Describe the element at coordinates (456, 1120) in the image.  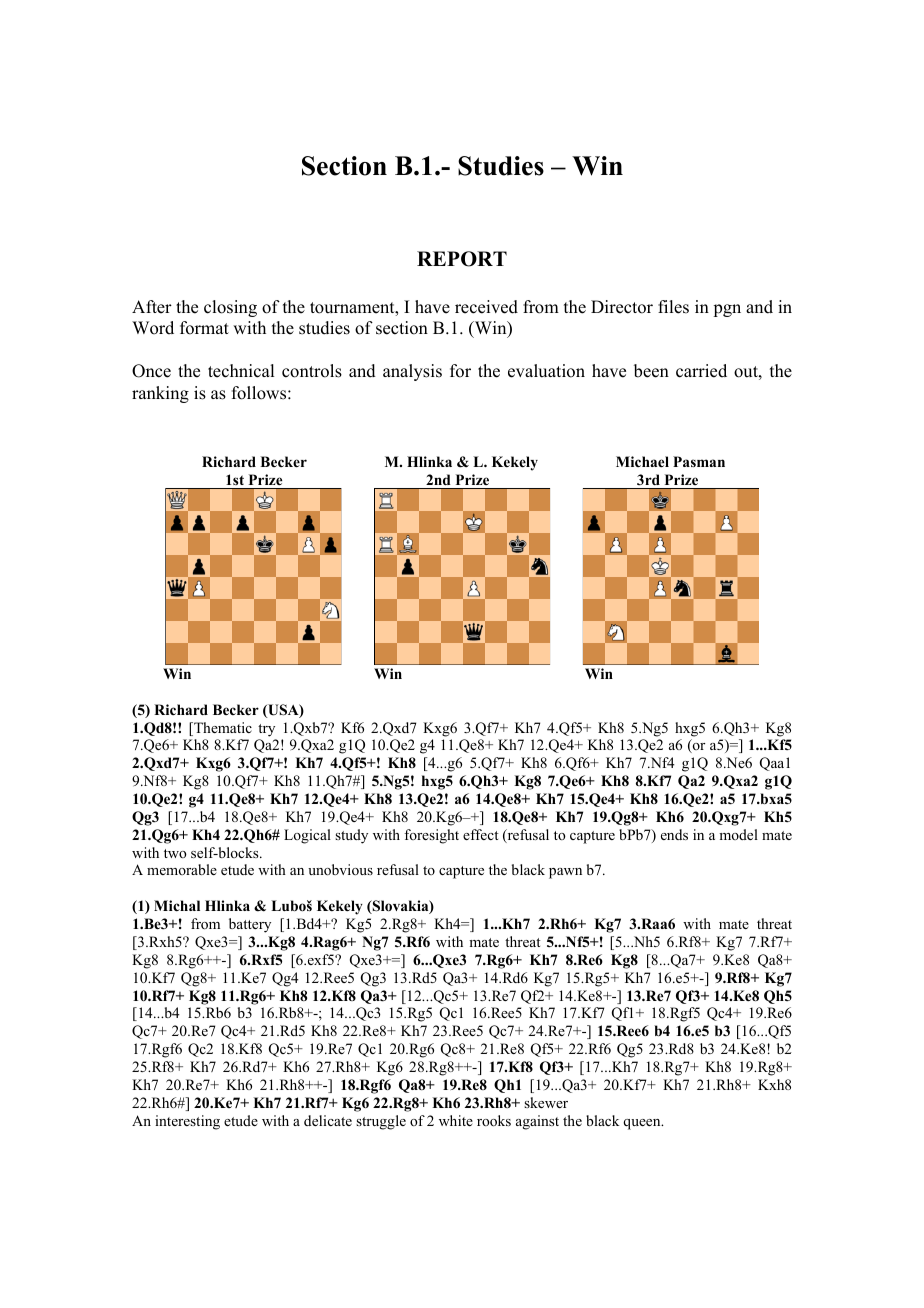
I see `white` at that location.
